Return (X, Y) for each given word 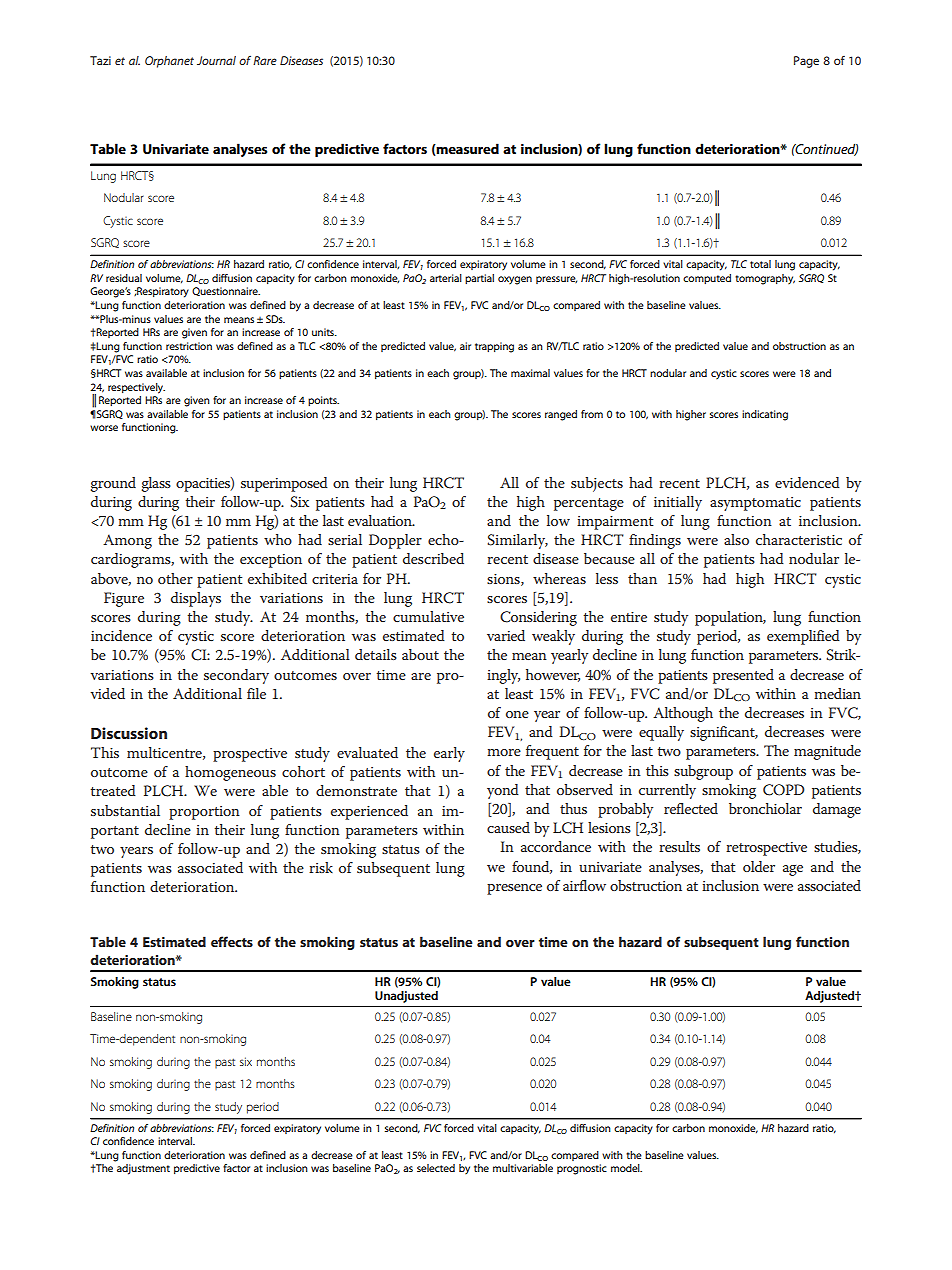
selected (436, 1168)
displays (196, 599)
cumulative (428, 616)
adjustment (143, 1169)
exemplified (803, 637)
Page (806, 62)
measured (467, 149)
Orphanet (169, 62)
